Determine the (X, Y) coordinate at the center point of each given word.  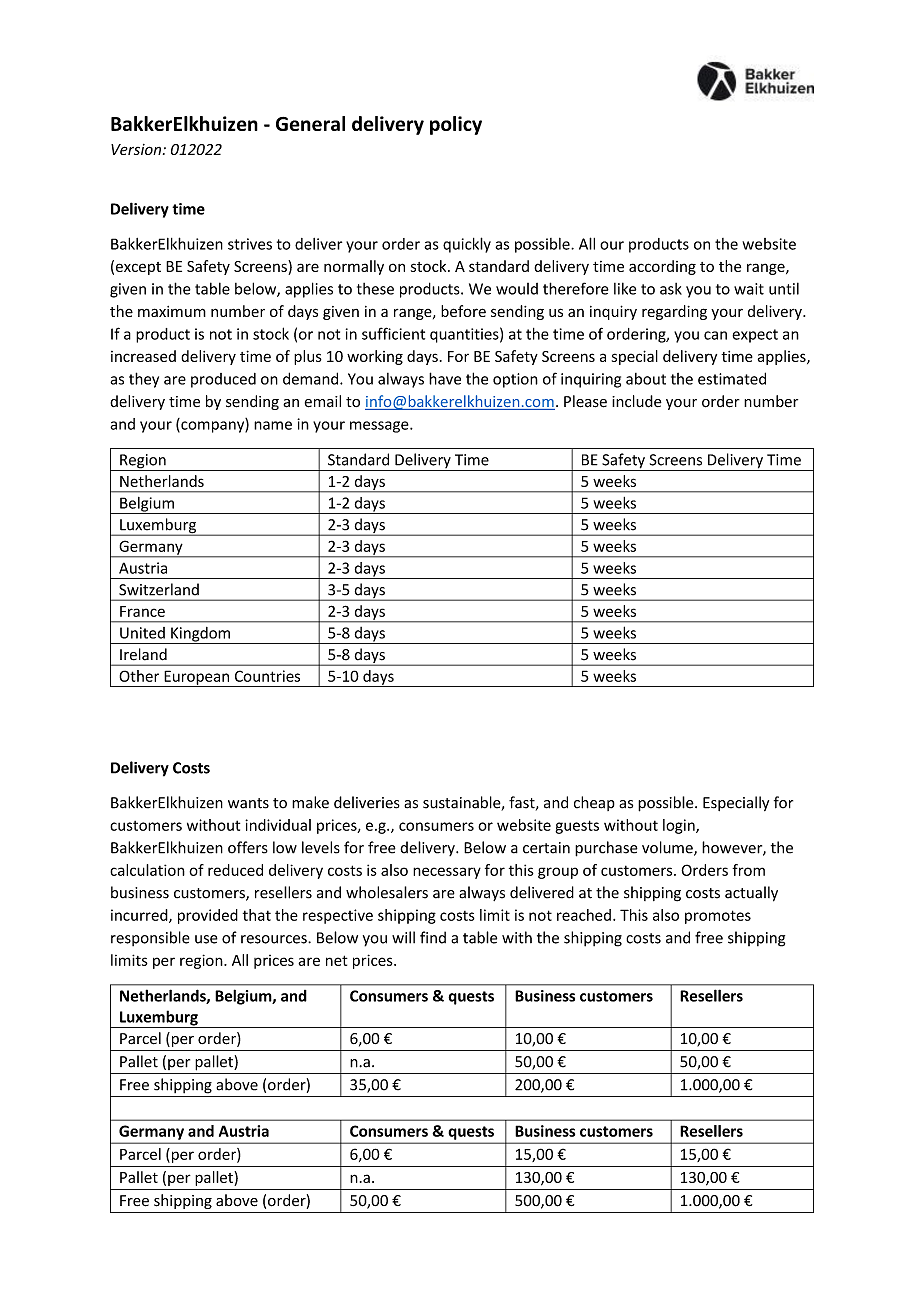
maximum (172, 311)
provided (208, 916)
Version (137, 149)
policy (456, 125)
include (637, 401)
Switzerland (159, 589)
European (196, 678)
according (662, 267)
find (433, 937)
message (380, 427)
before (463, 311)
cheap (594, 803)
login (680, 826)
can (715, 335)
